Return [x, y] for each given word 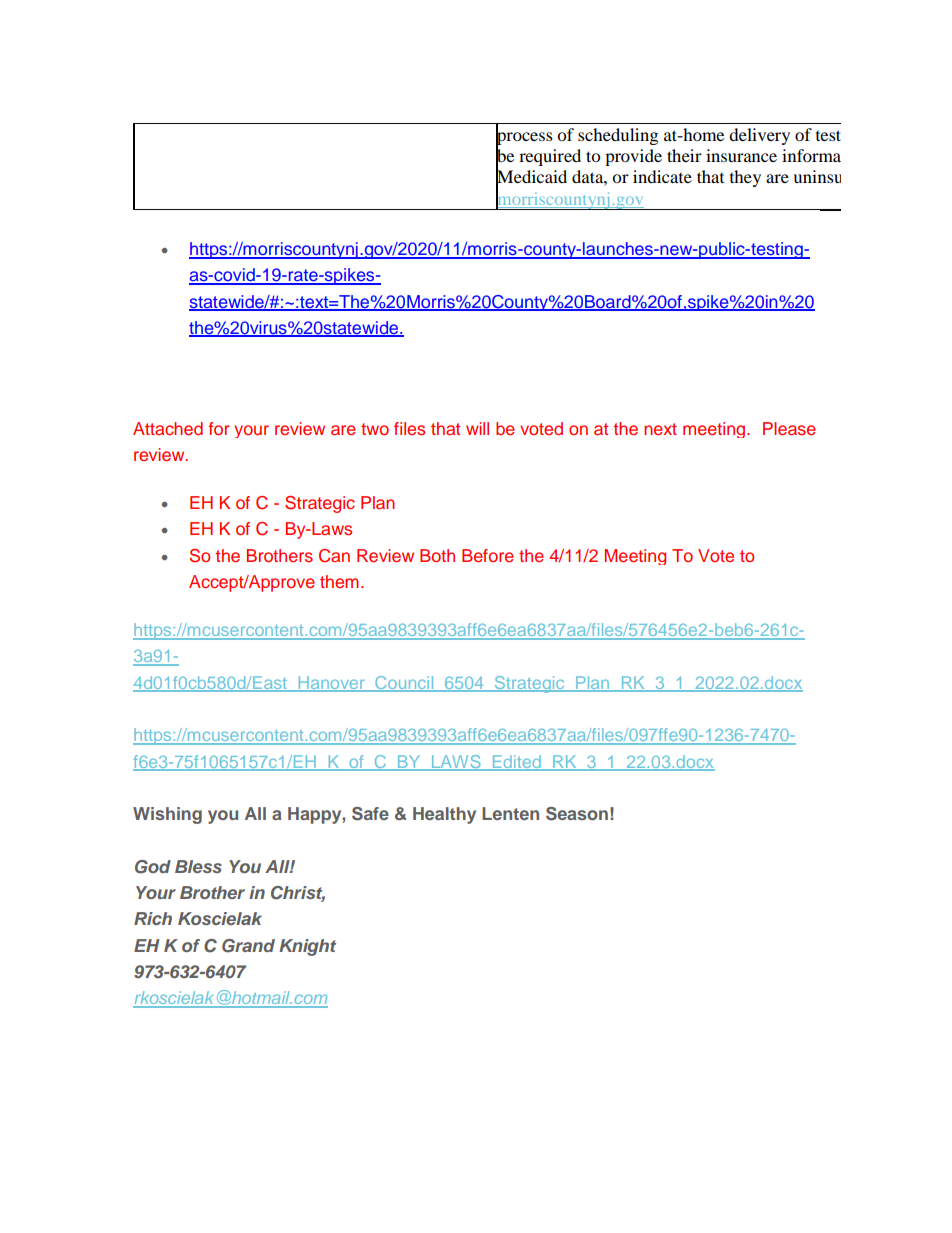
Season [577, 814]
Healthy [444, 815]
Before [488, 555]
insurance [741, 155]
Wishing [167, 815]
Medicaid [531, 177]
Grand [248, 946]
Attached [168, 428]
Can [334, 556]
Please [789, 428]
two [375, 429]
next [660, 429]
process [524, 138]
